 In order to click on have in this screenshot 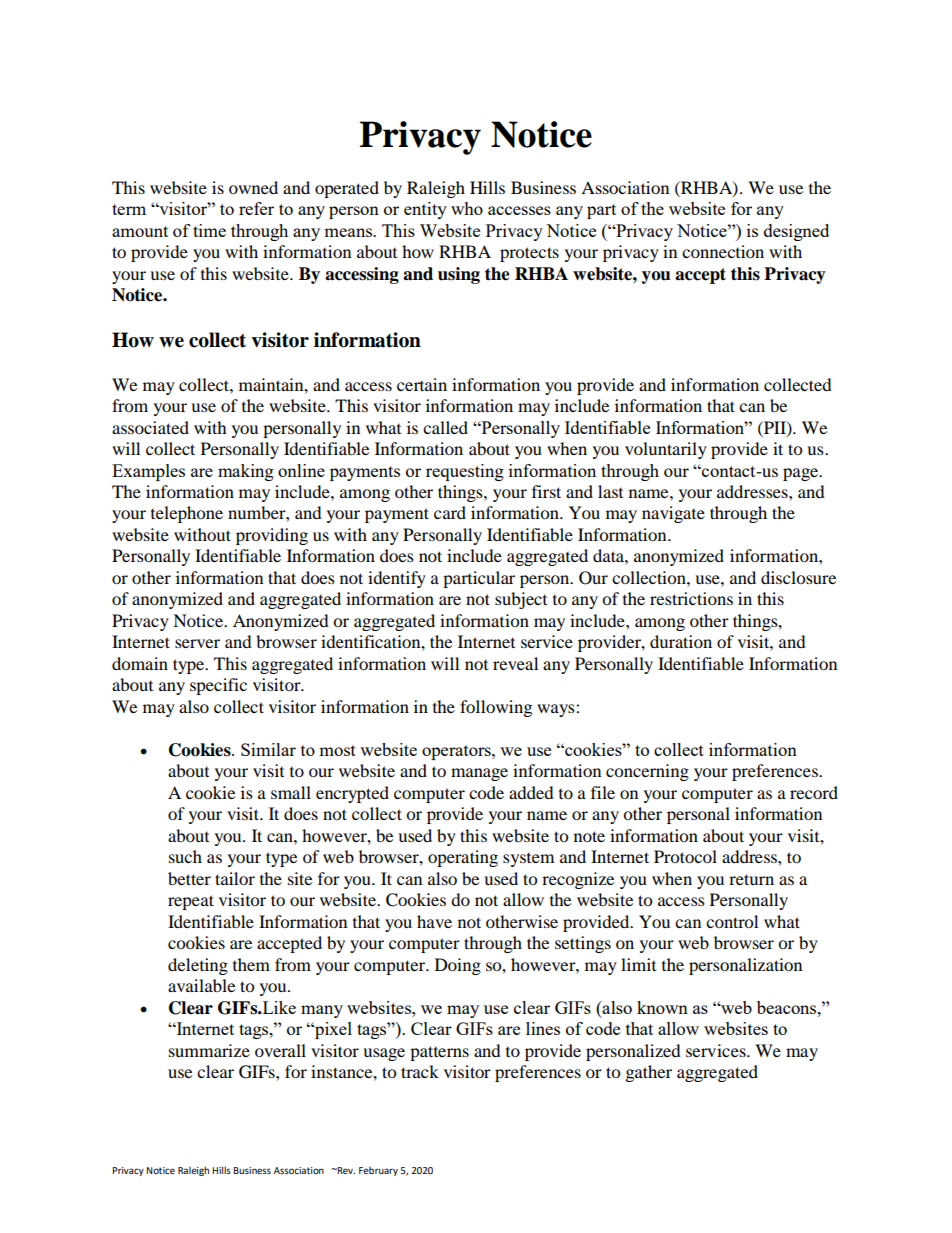, I will do `click(434, 921)`.
